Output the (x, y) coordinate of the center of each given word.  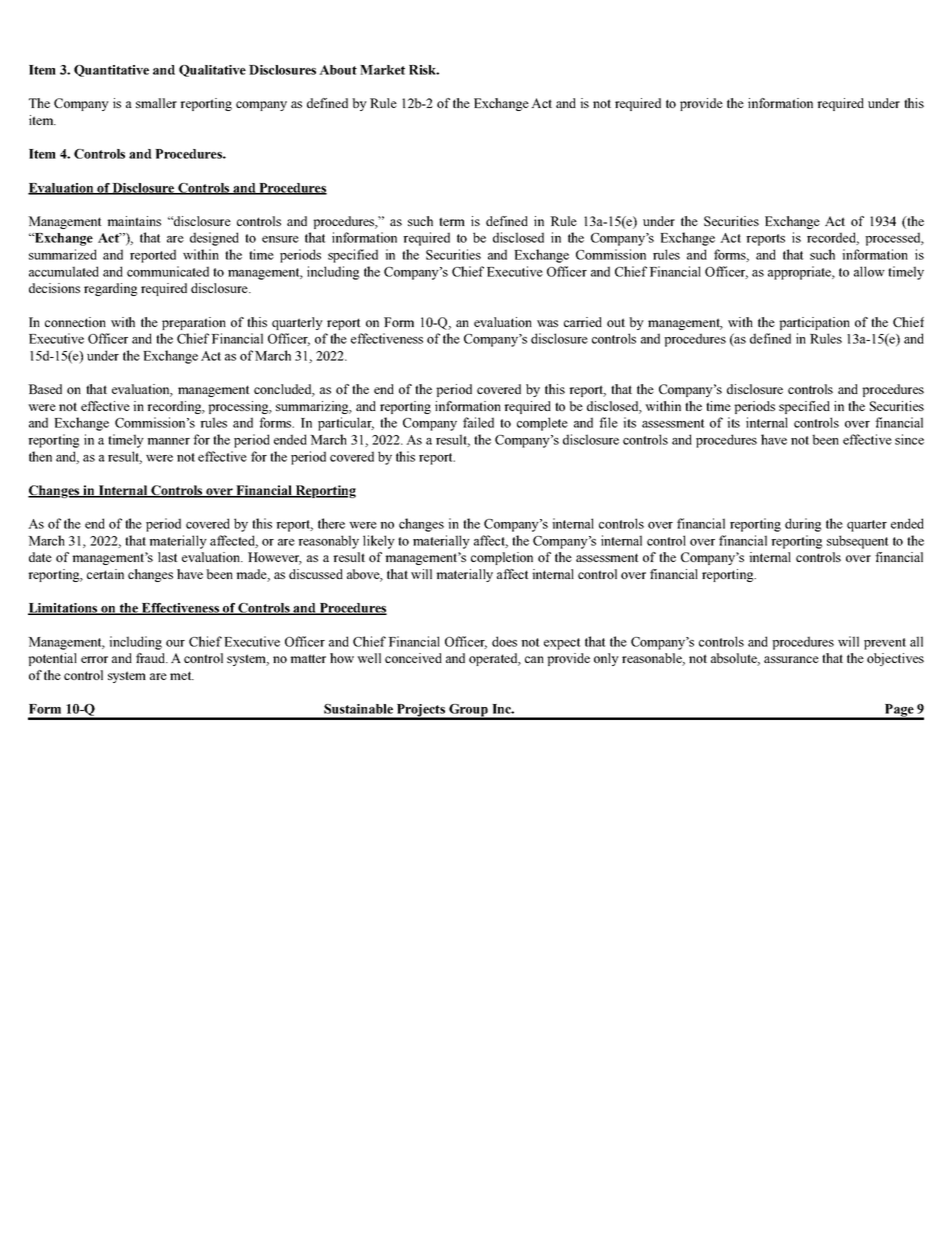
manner (168, 441)
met (182, 675)
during (803, 525)
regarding (110, 289)
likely (379, 542)
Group (468, 711)
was (547, 323)
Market (382, 70)
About (338, 70)
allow (869, 271)
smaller (156, 103)
